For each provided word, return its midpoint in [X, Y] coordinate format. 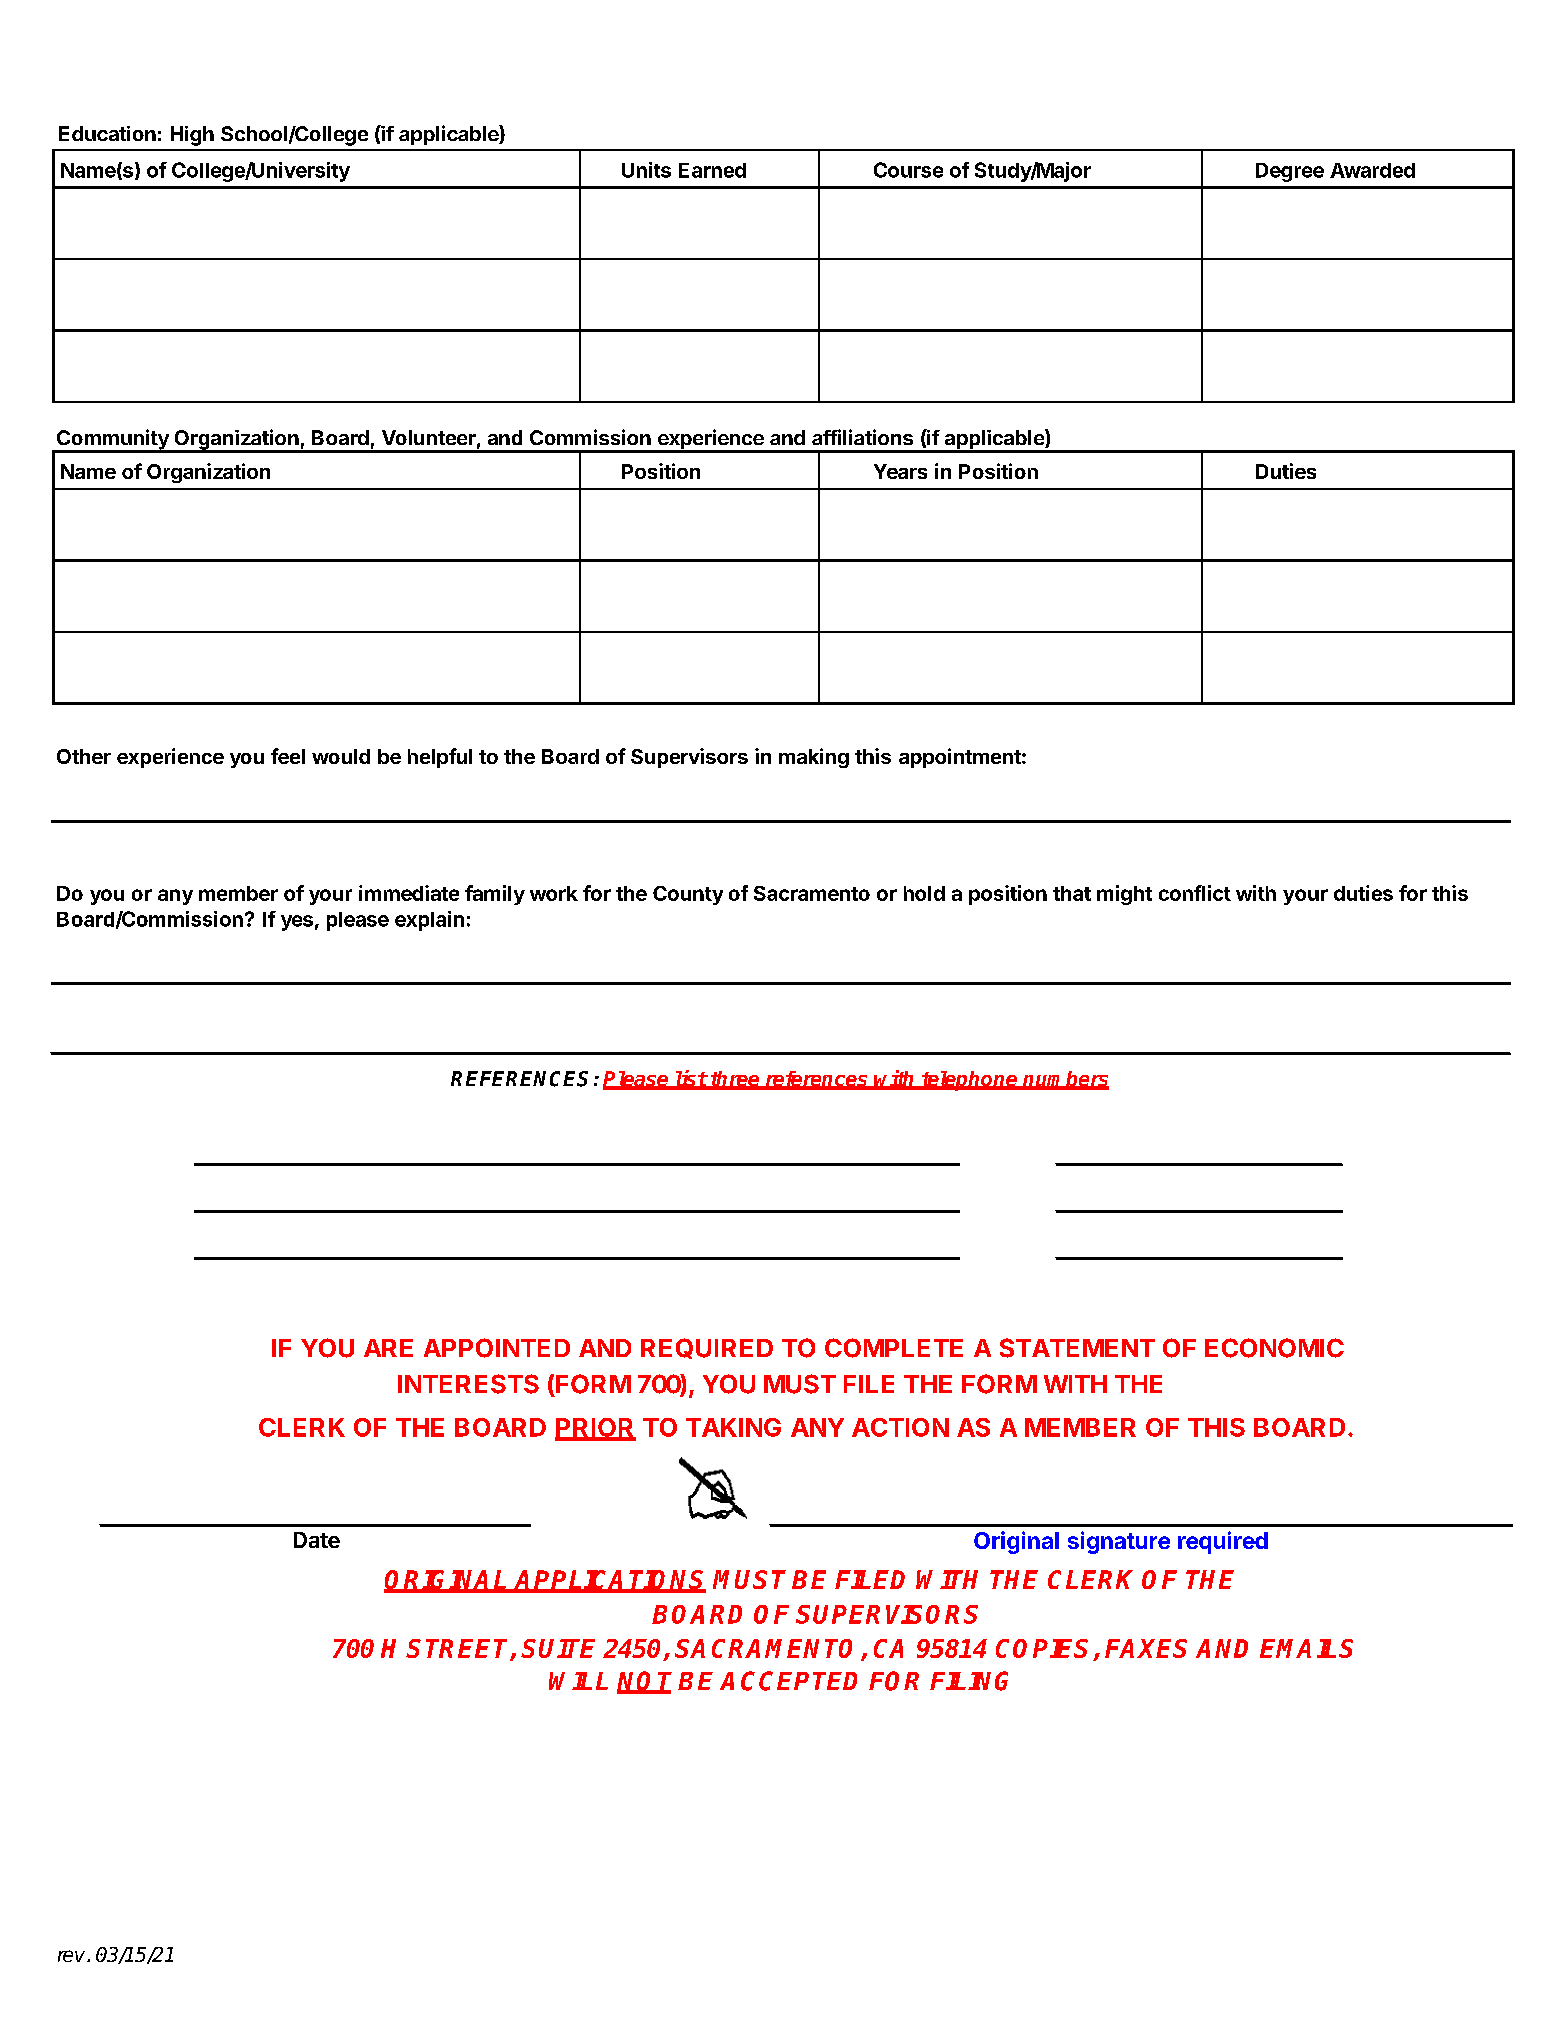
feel [288, 756]
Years [900, 471]
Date [317, 1540]
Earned [712, 170]
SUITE [558, 1648]
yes [297, 923]
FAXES [1146, 1648]
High [192, 136]
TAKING [733, 1427]
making [814, 758]
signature [1119, 1542]
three [735, 1080]
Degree [1290, 172]
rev [73, 1956]
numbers [1065, 1080]
